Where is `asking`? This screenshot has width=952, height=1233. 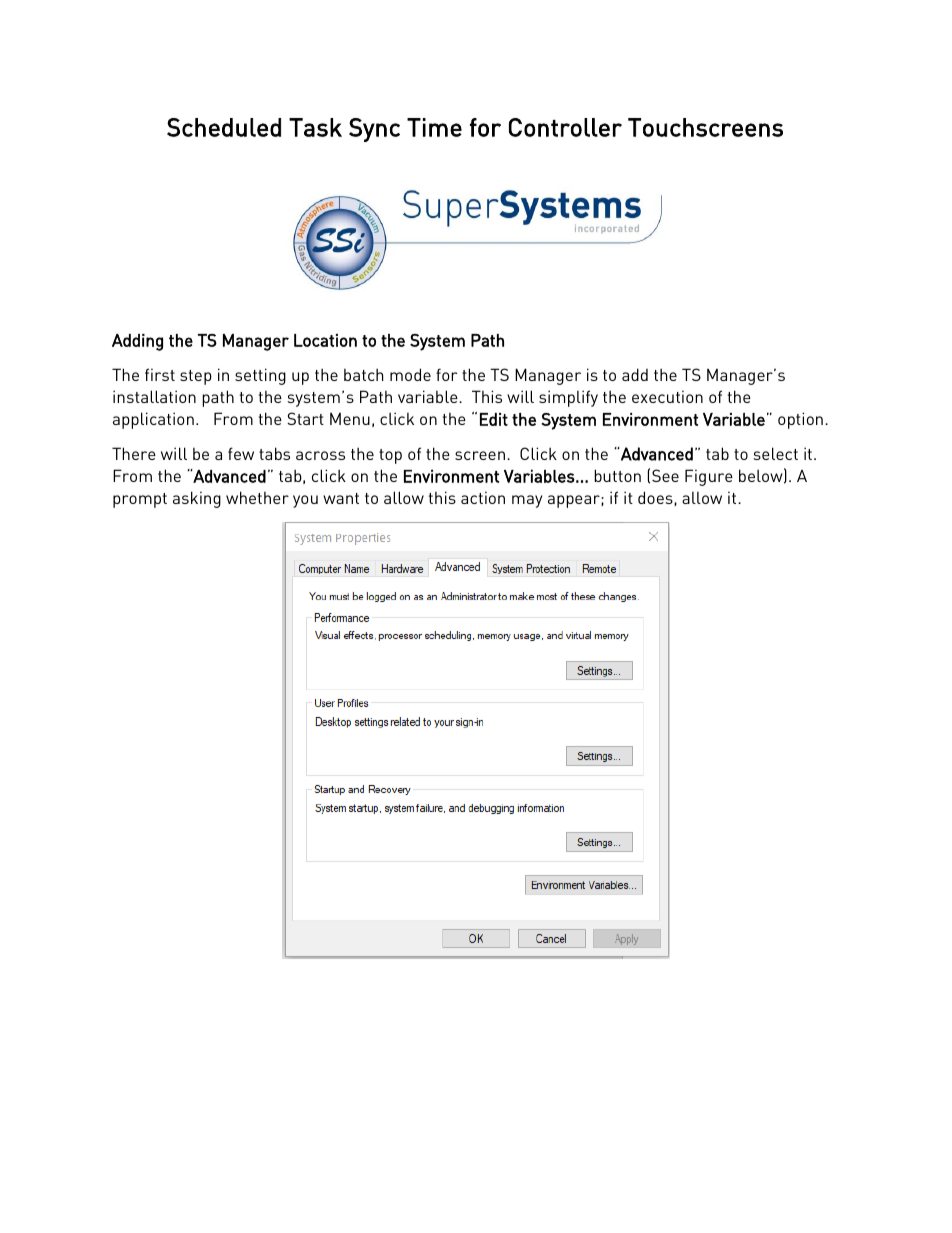 asking is located at coordinates (197, 499).
